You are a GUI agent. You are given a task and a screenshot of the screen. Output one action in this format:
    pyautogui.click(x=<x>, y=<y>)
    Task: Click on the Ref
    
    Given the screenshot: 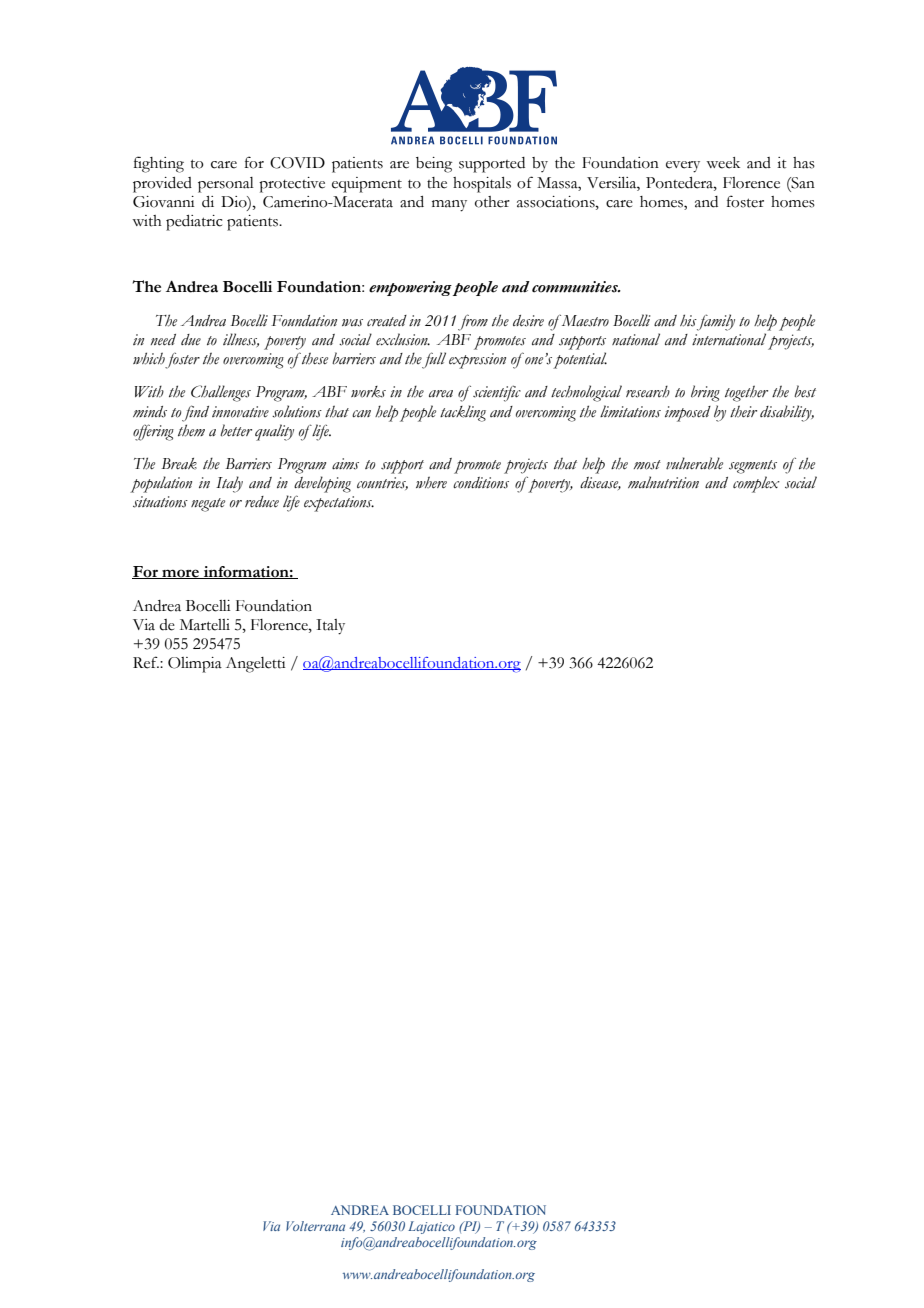 What is the action you would take?
    pyautogui.click(x=146, y=662)
